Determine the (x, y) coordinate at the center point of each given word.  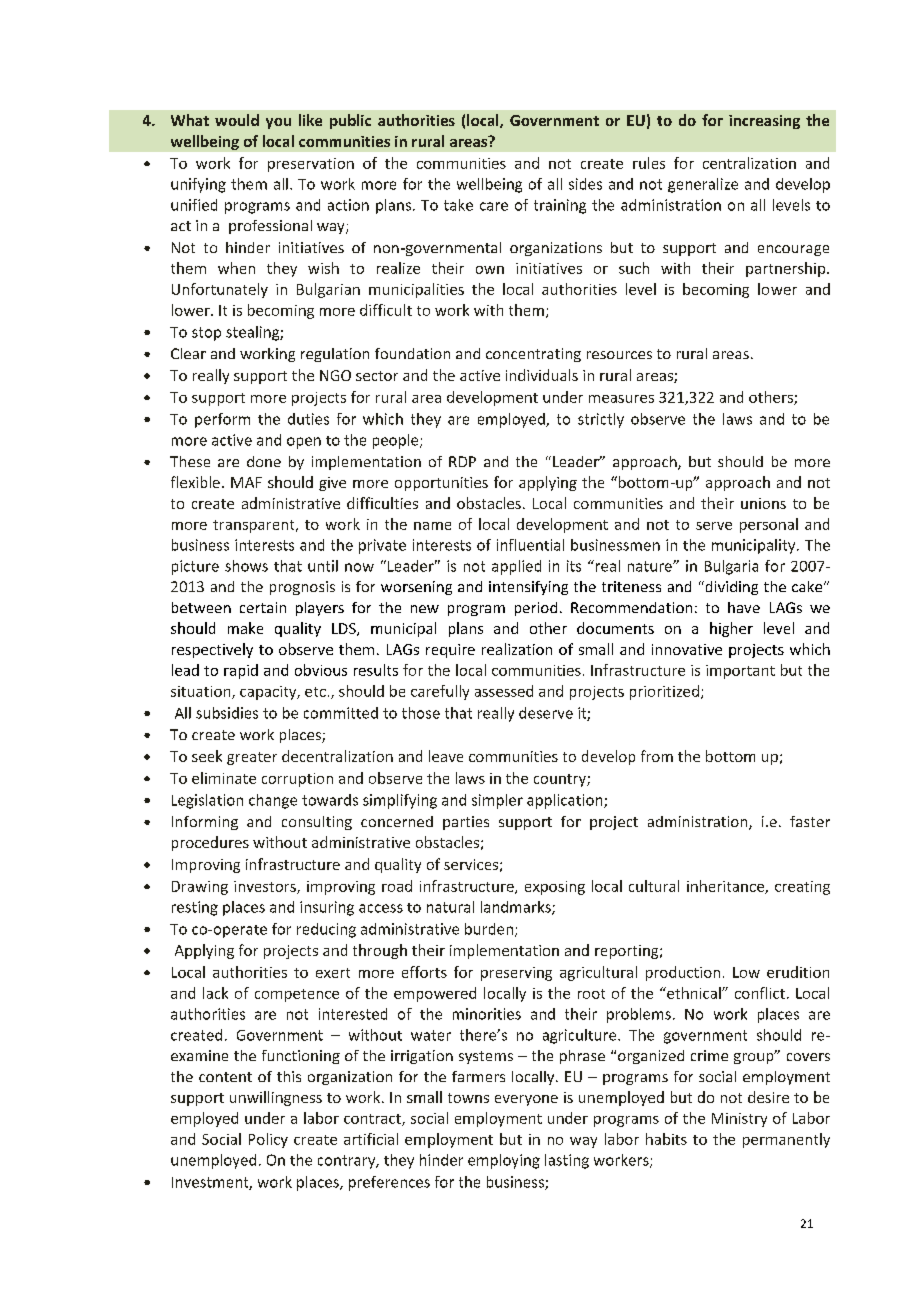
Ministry (739, 1120)
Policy (268, 1140)
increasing (764, 122)
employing (504, 1161)
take (458, 205)
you (278, 123)
